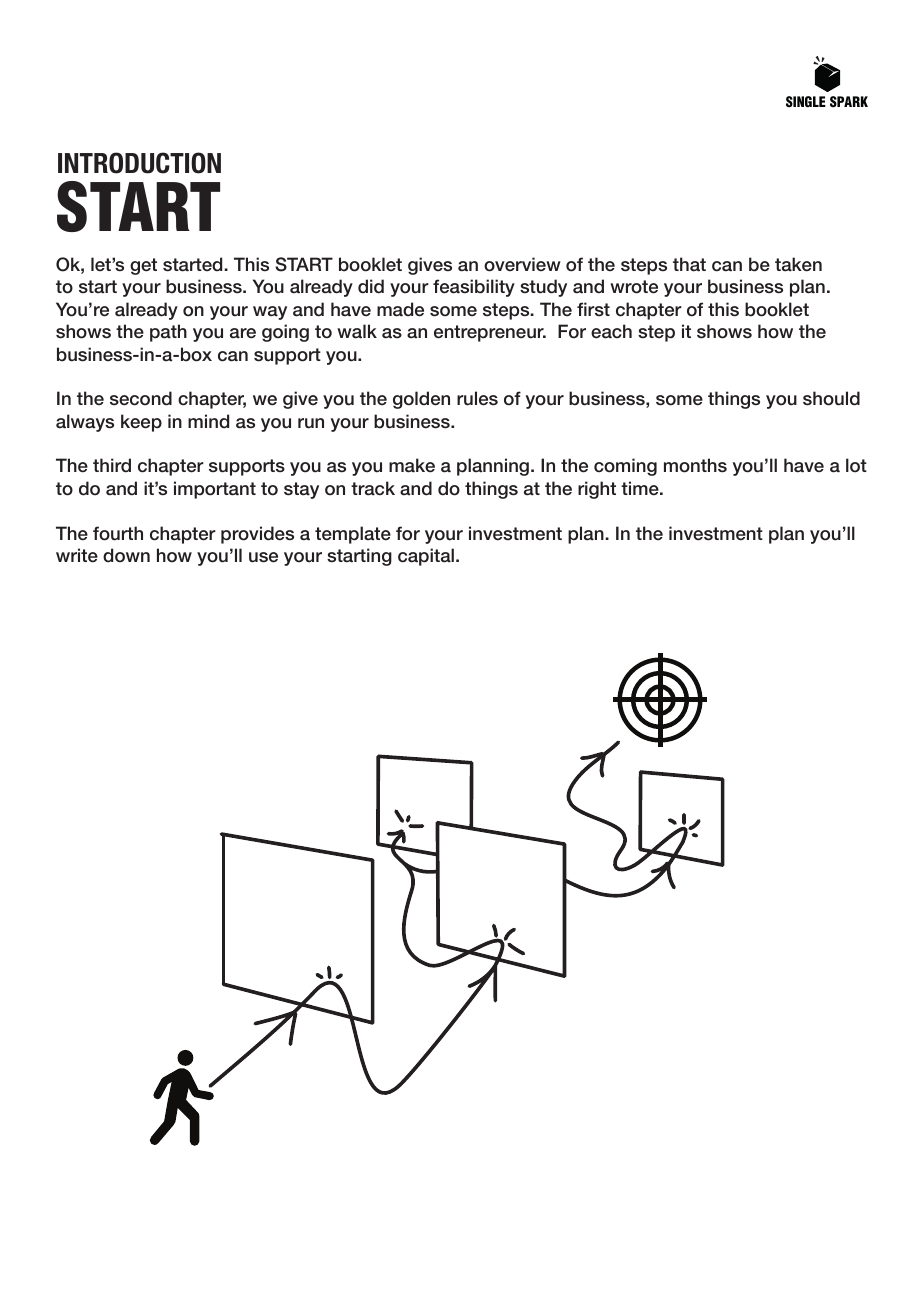  I want to click on SINGLE, so click(806, 102).
